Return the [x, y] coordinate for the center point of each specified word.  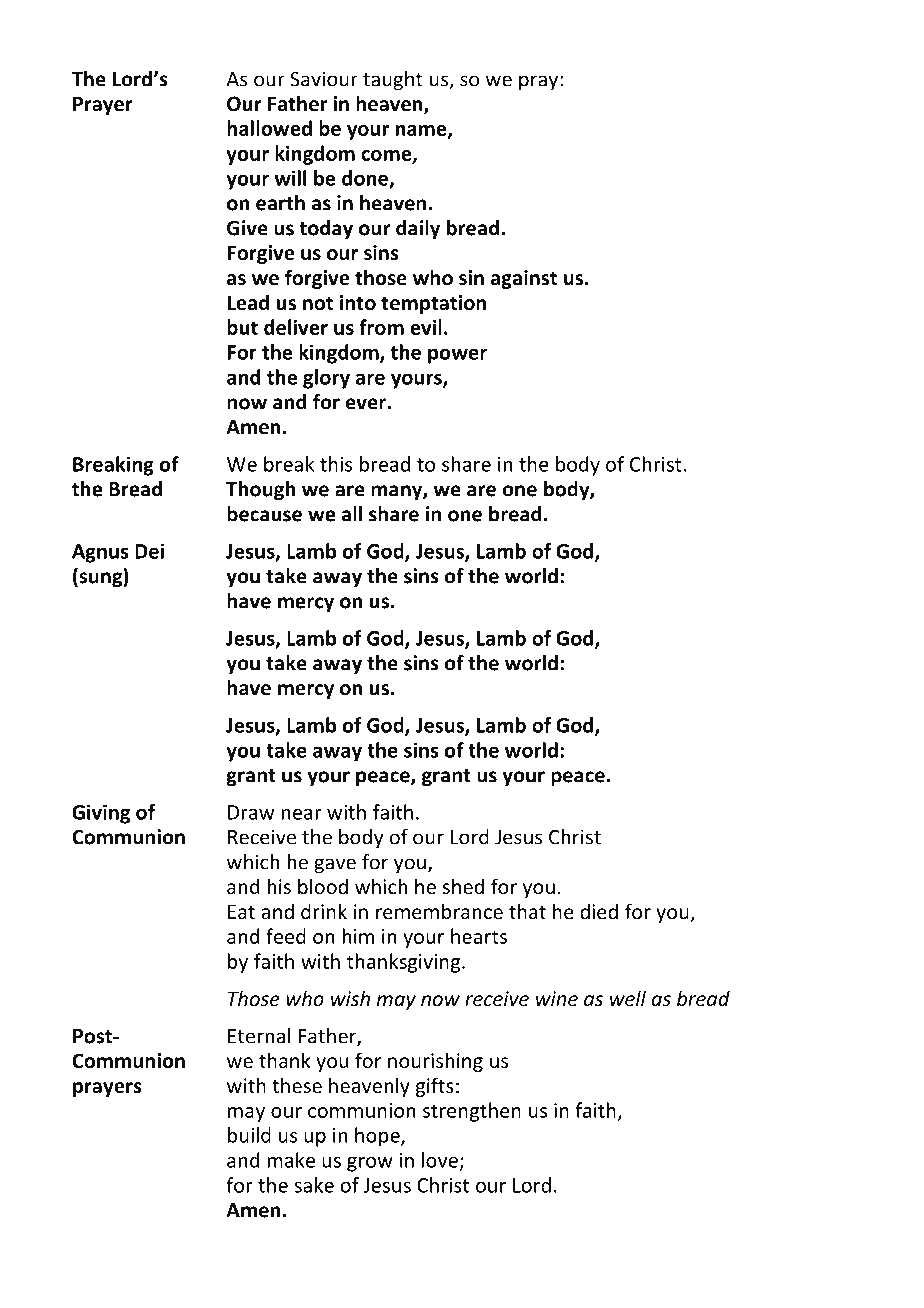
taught [393, 81]
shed [463, 886]
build [249, 1135]
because [264, 514]
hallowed [269, 128]
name [422, 131]
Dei [149, 551]
